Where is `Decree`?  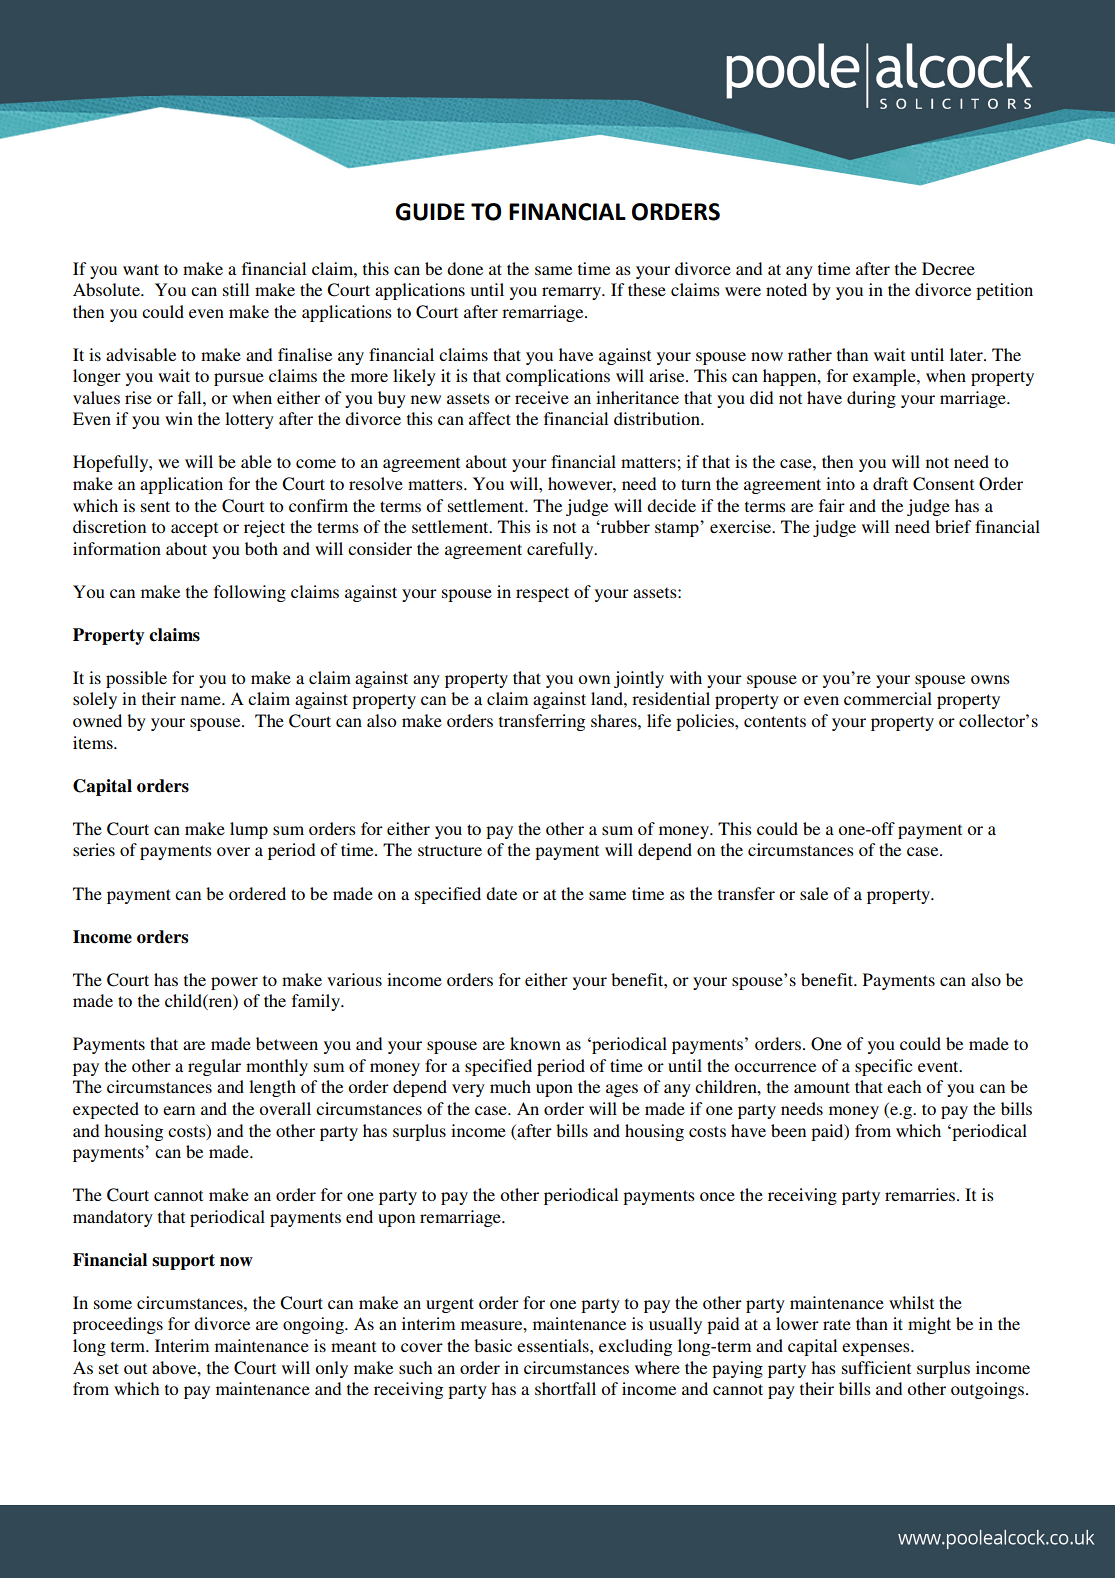
Decree is located at coordinates (948, 268).
